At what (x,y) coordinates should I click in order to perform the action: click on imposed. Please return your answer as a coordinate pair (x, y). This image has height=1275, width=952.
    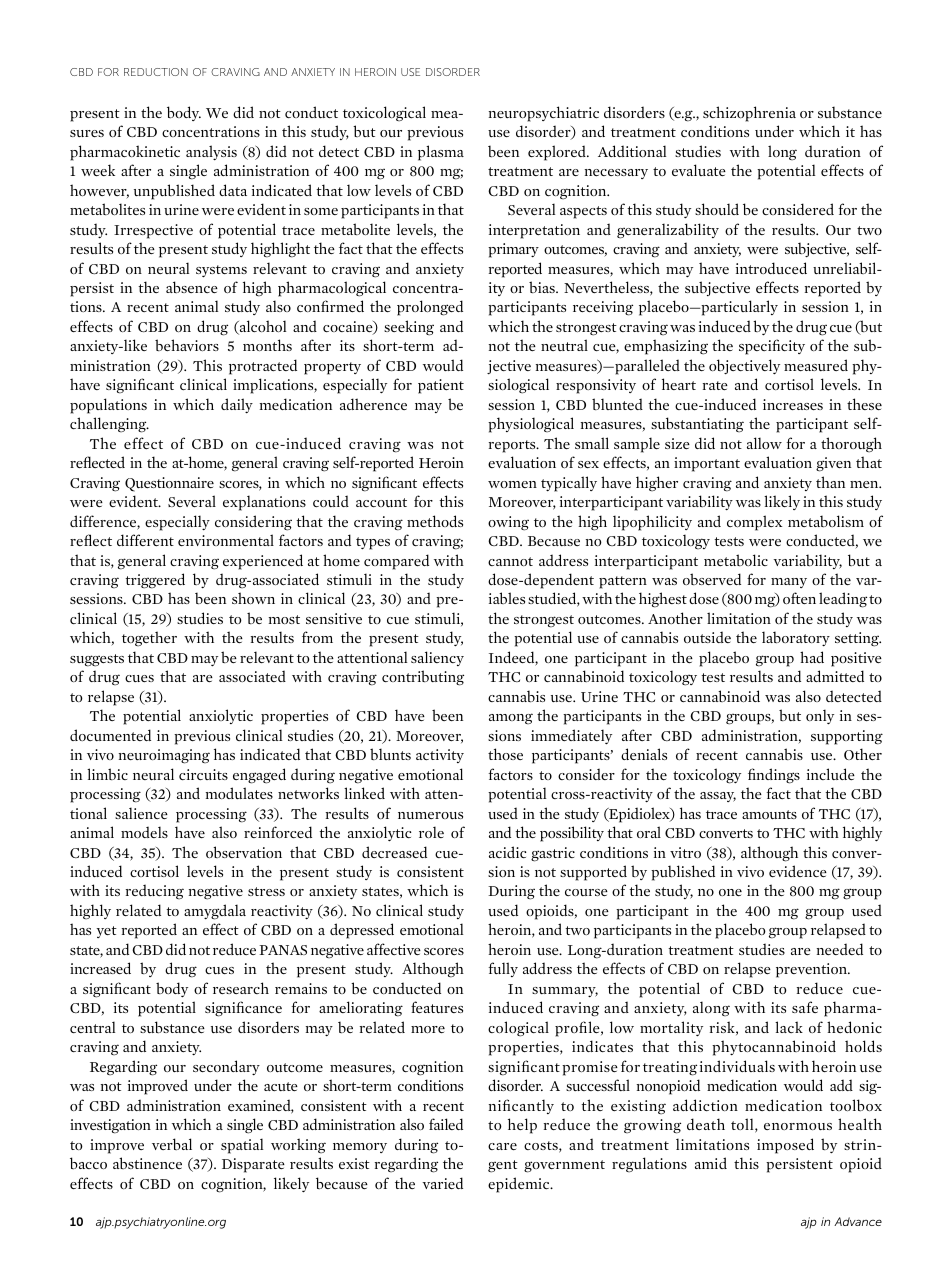
    Looking at the image, I should click on (785, 1146).
